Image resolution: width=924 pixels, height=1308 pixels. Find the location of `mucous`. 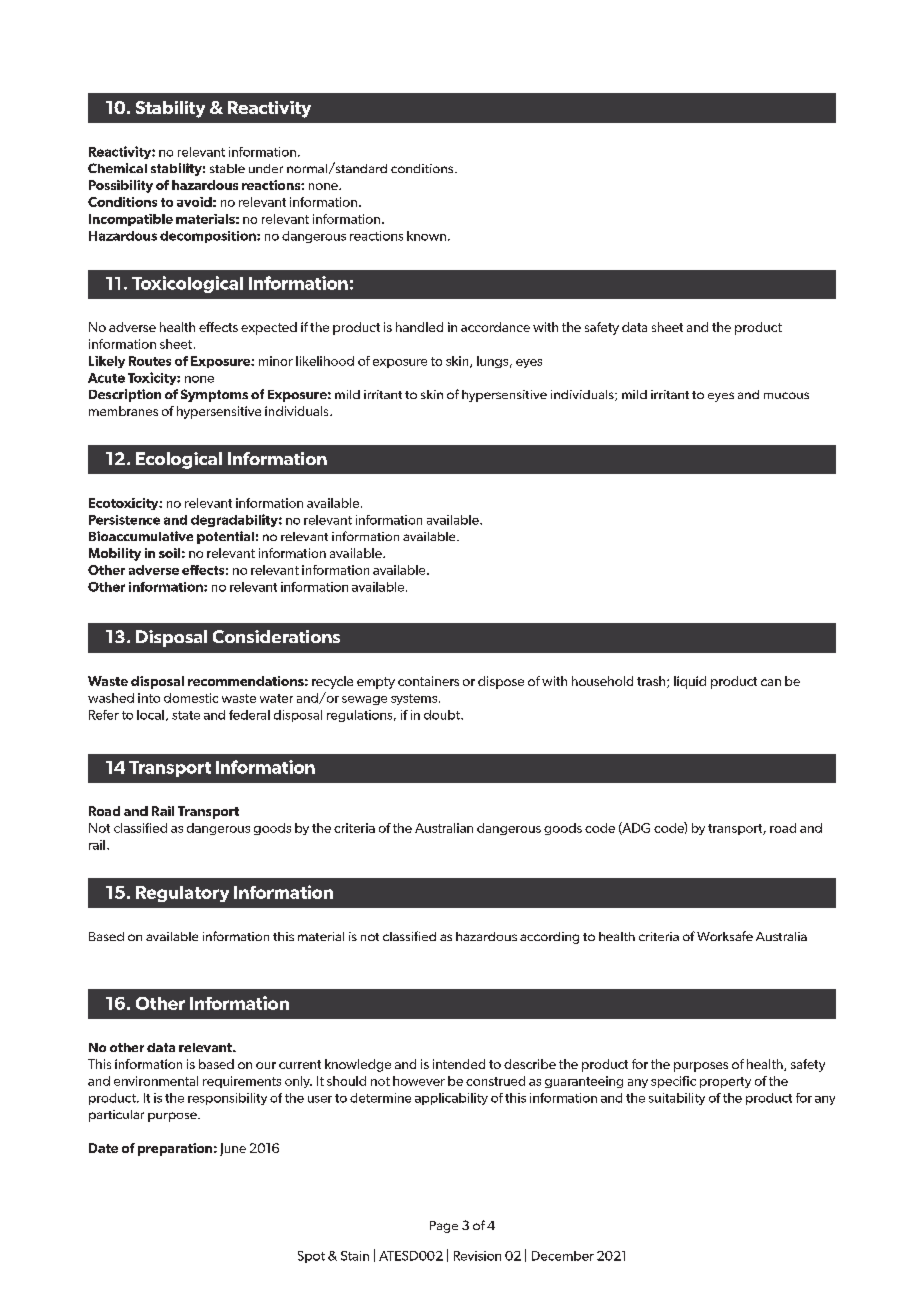

mucous is located at coordinates (786, 395).
